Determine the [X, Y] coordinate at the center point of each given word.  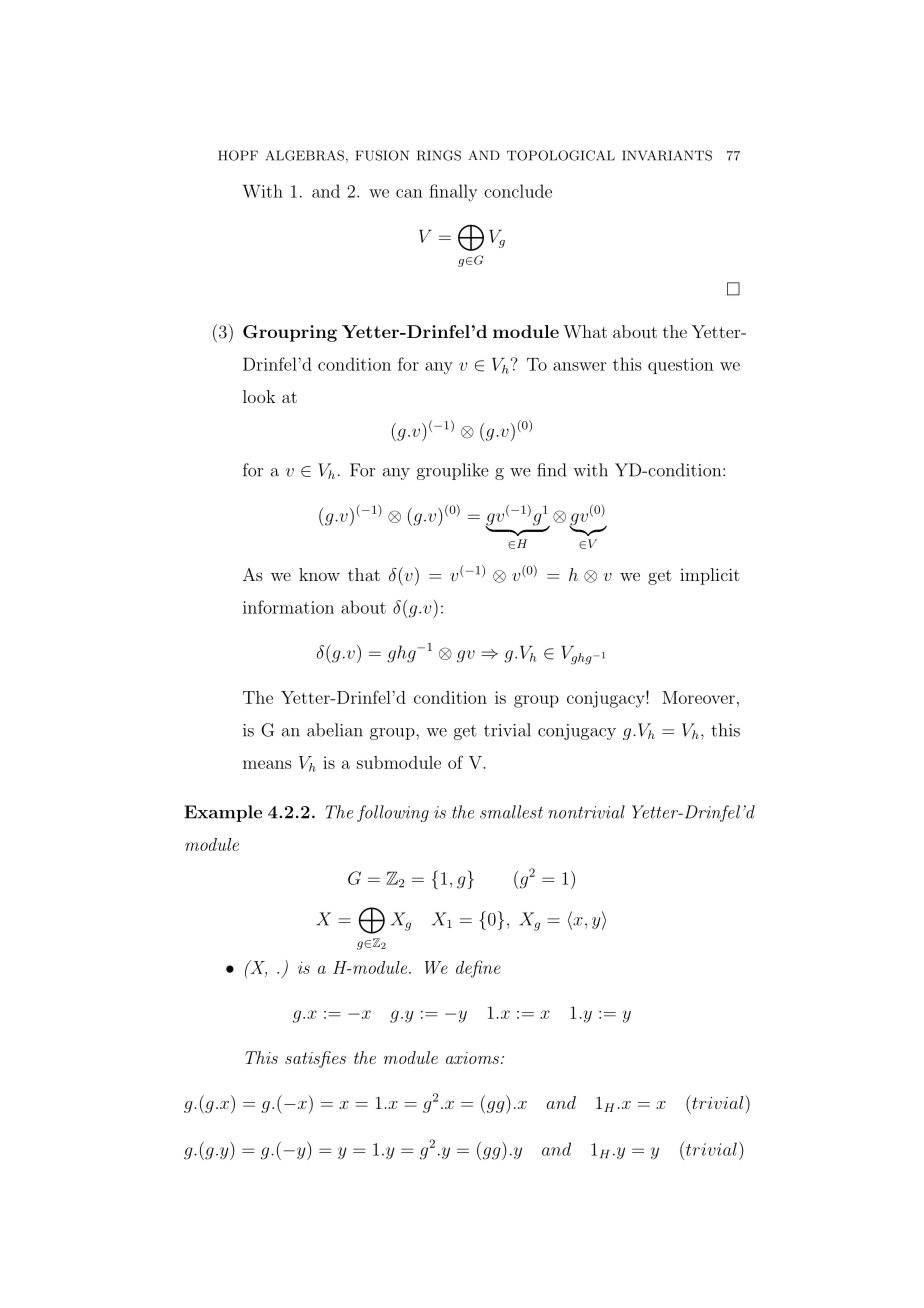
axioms [472, 1058]
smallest [511, 812]
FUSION [382, 155]
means [267, 764]
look [259, 396]
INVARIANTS [667, 155]
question [681, 366]
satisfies [315, 1059]
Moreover [698, 697]
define [478, 969]
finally [453, 193]
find [551, 470]
